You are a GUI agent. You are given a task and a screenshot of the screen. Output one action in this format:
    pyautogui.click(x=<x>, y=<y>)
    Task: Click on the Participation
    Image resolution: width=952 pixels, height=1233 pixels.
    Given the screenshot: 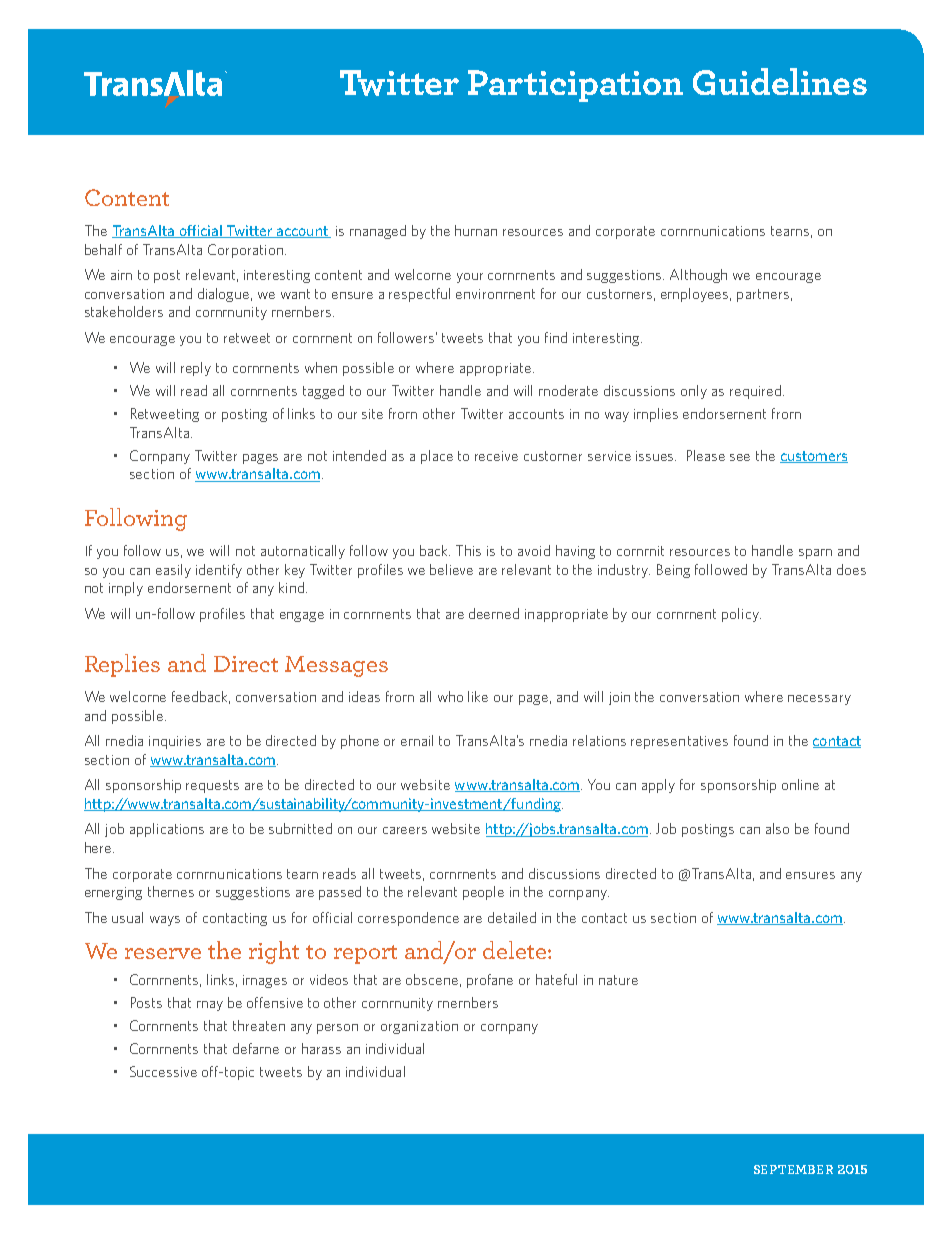 What is the action you would take?
    pyautogui.click(x=575, y=86)
